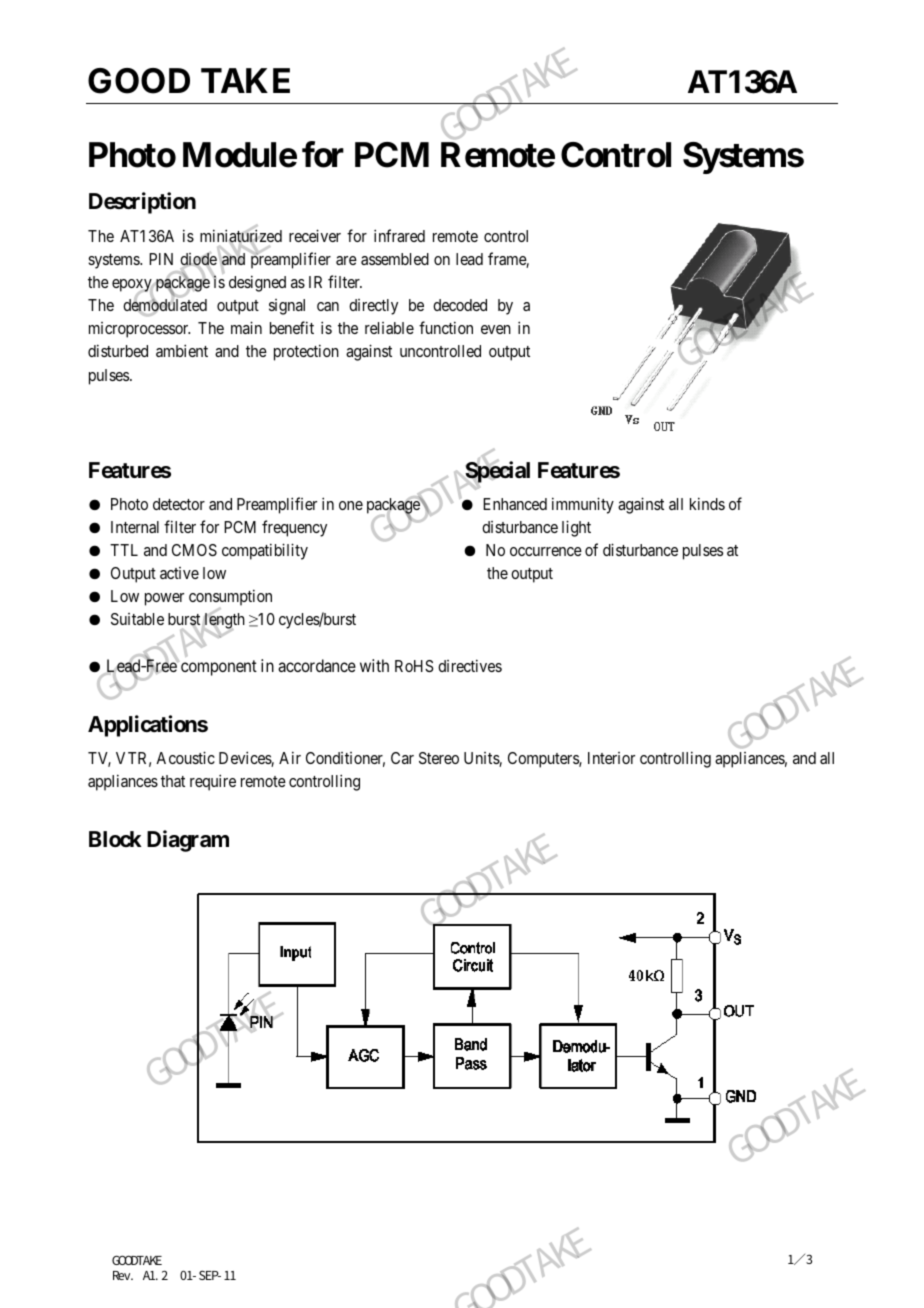 This document has height=1308, width=924. What do you see at coordinates (123, 1275) in the document?
I see `Rev` at bounding box center [123, 1275].
